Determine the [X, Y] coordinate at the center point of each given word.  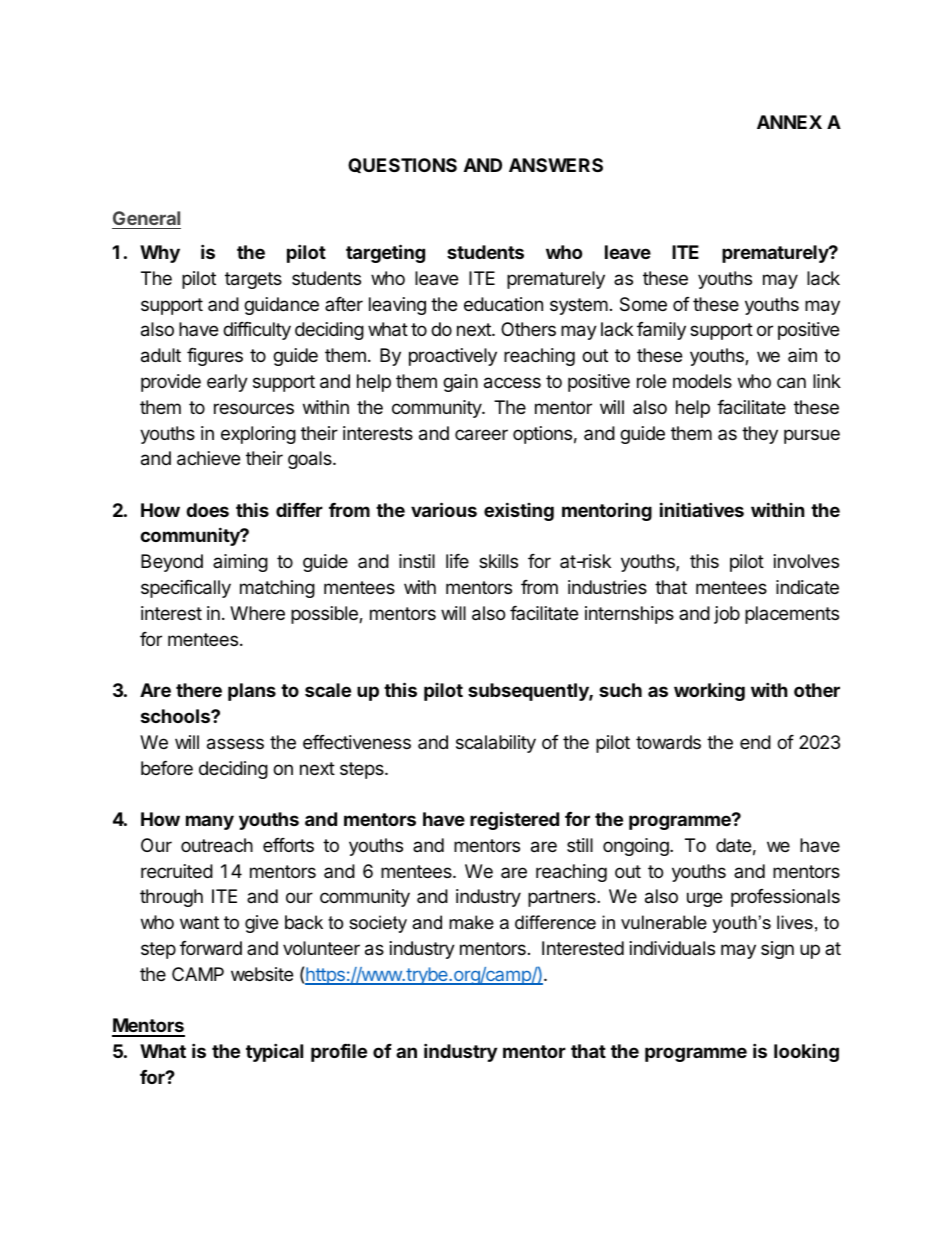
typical [274, 1052]
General [146, 218]
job [727, 615]
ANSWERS [556, 165]
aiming [240, 563]
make [471, 922]
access [512, 383]
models [702, 381]
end [755, 742]
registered [514, 820]
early [227, 383]
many [210, 822]
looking [806, 1053]
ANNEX [789, 122]
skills [498, 561]
